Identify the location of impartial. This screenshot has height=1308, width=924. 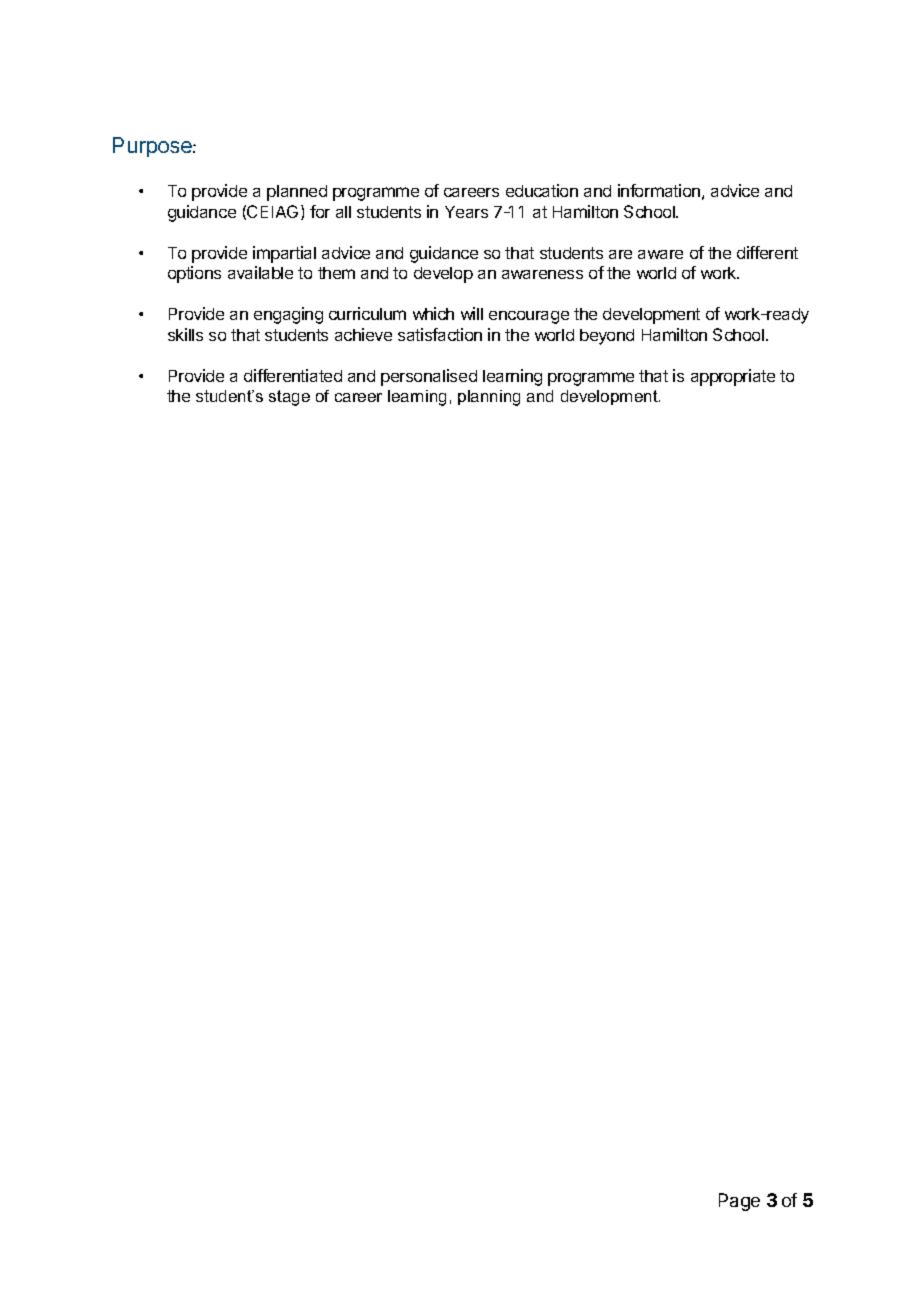
(284, 254).
